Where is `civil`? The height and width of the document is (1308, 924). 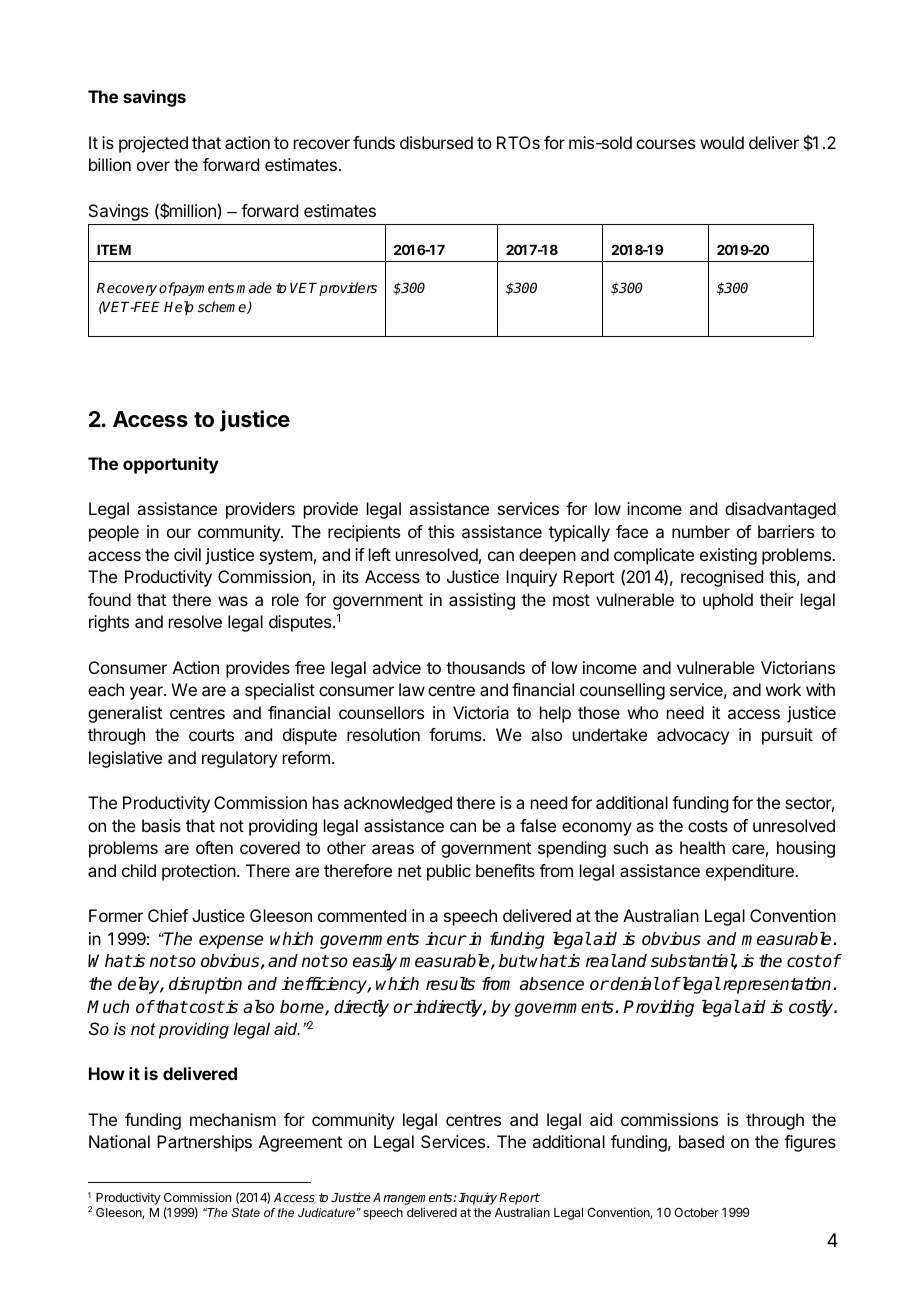 civil is located at coordinates (187, 554).
